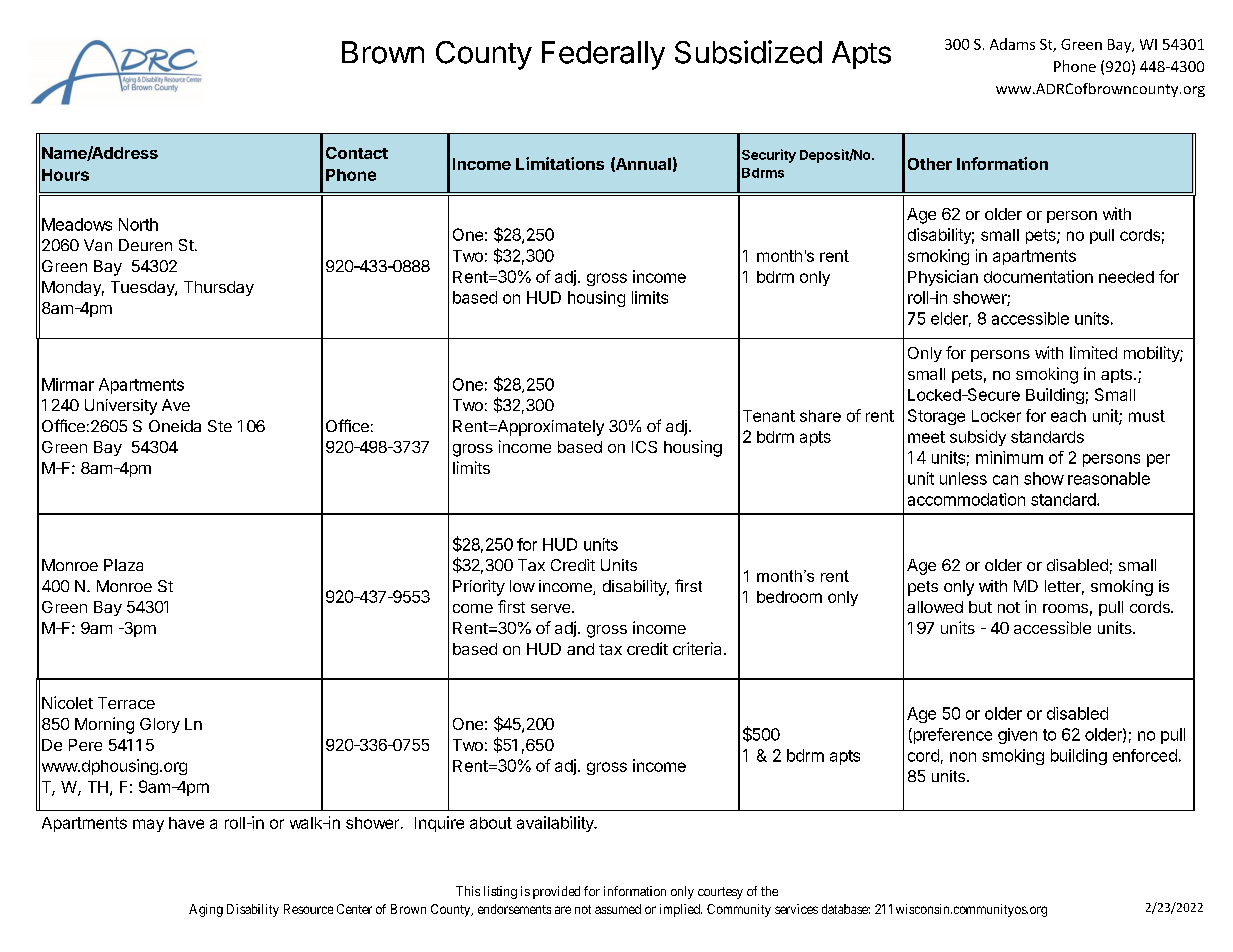 This document has height=952, width=1233. Describe the element at coordinates (769, 416) in the document. I see `Tenant` at that location.
